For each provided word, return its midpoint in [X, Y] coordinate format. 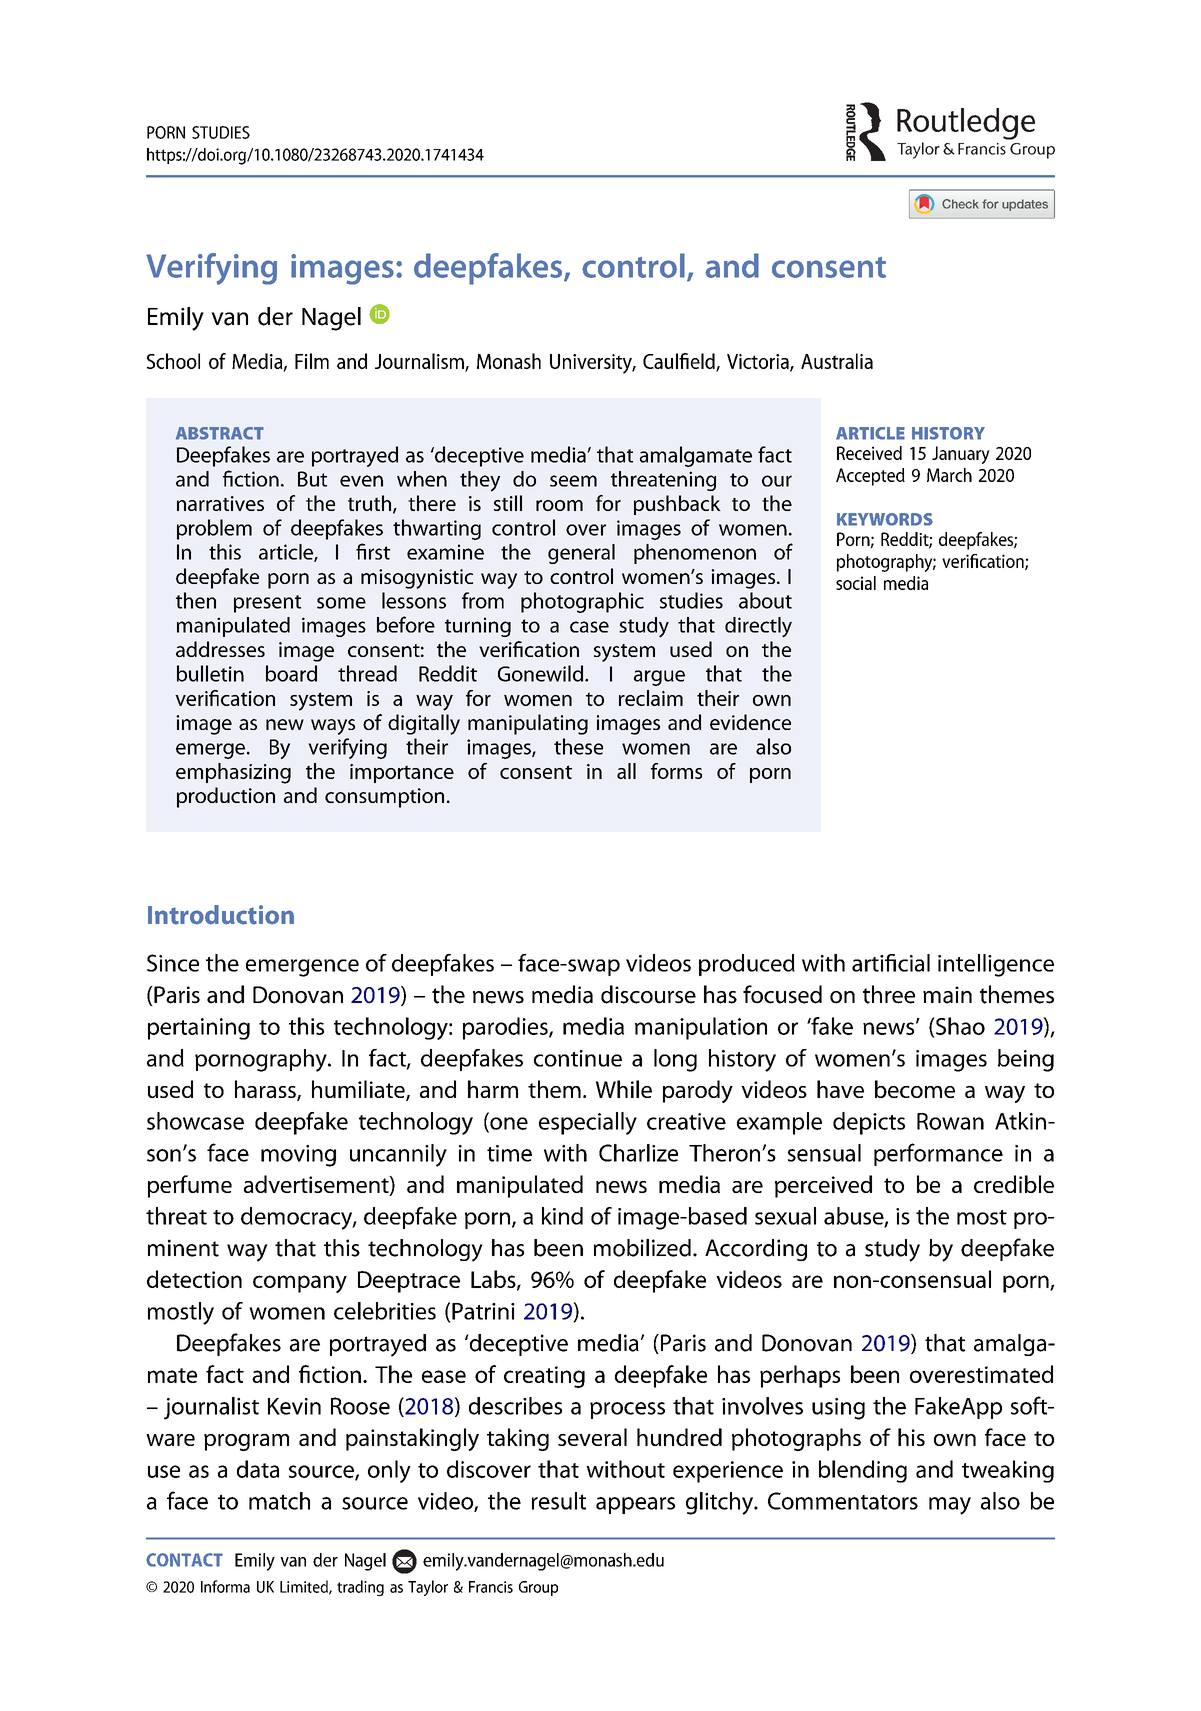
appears [635, 1505]
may [950, 1506]
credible [1014, 1184]
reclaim [651, 698]
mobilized [642, 1248]
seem [573, 481]
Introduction [221, 915]
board [291, 673]
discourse [648, 994]
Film [312, 361]
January [961, 455]
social [856, 583]
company [300, 1284]
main [947, 995]
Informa [225, 1586]
